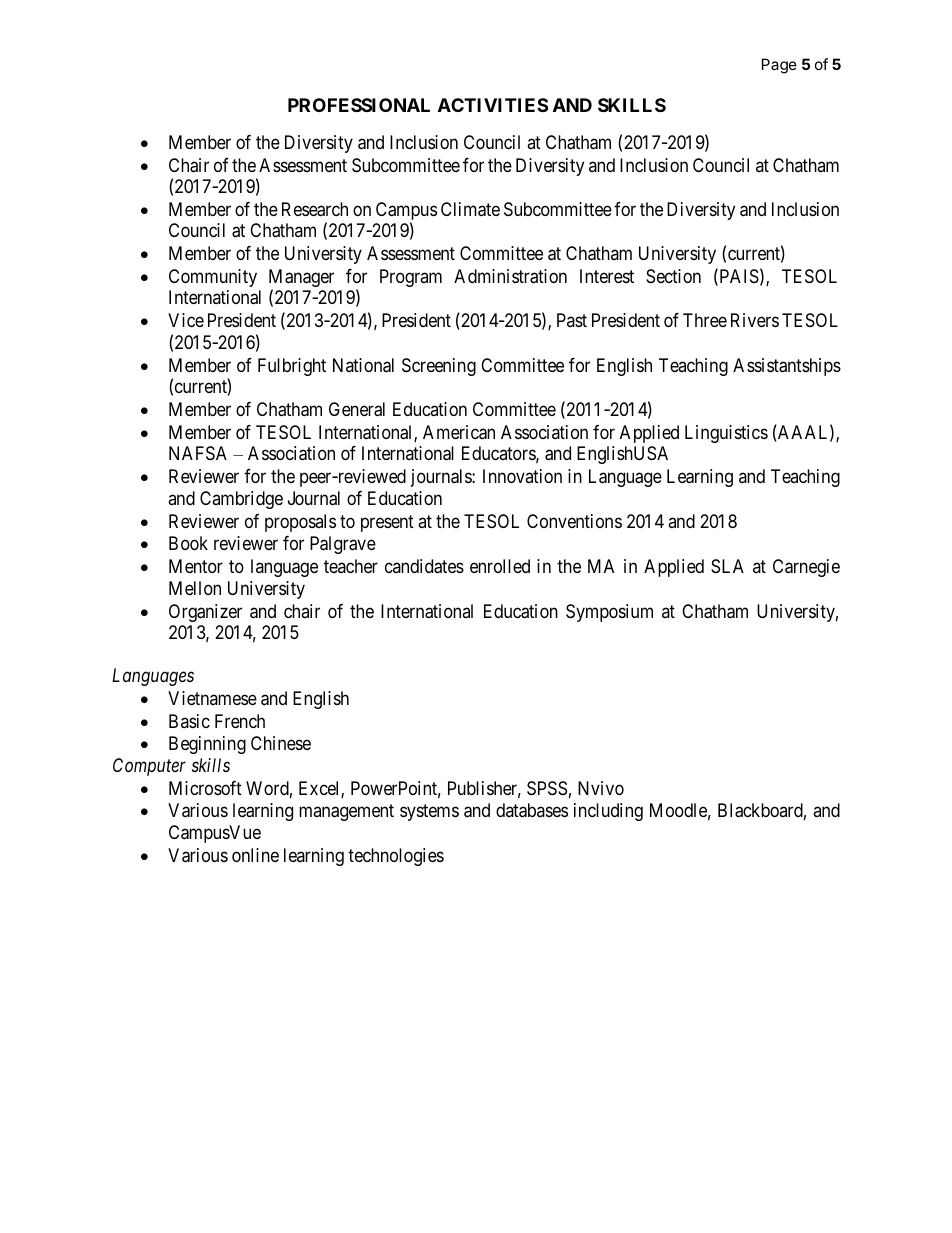 The width and height of the screenshot is (952, 1233). I want to click on PROFESSIONAL, so click(359, 105).
